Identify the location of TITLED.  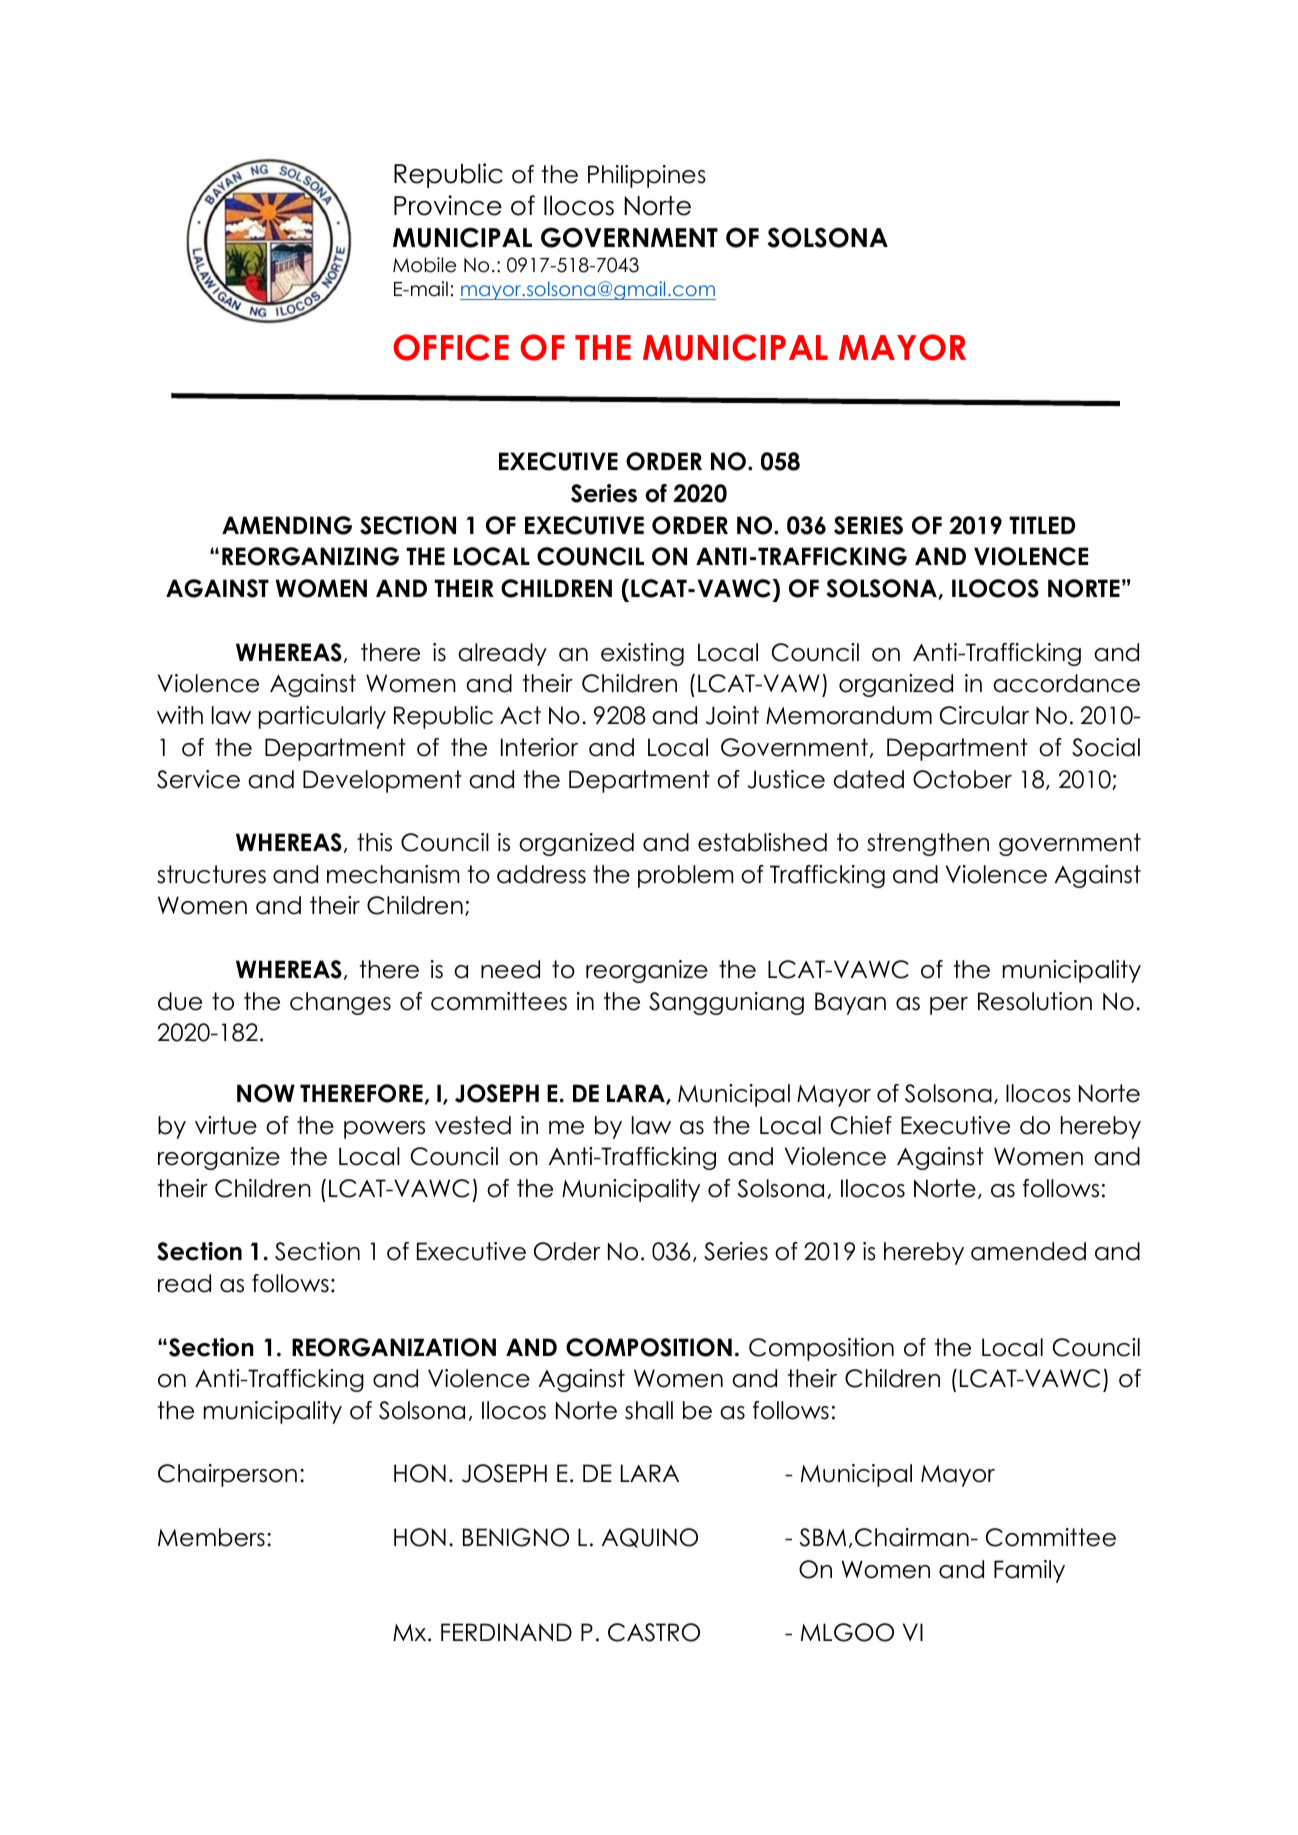
(1042, 525).
